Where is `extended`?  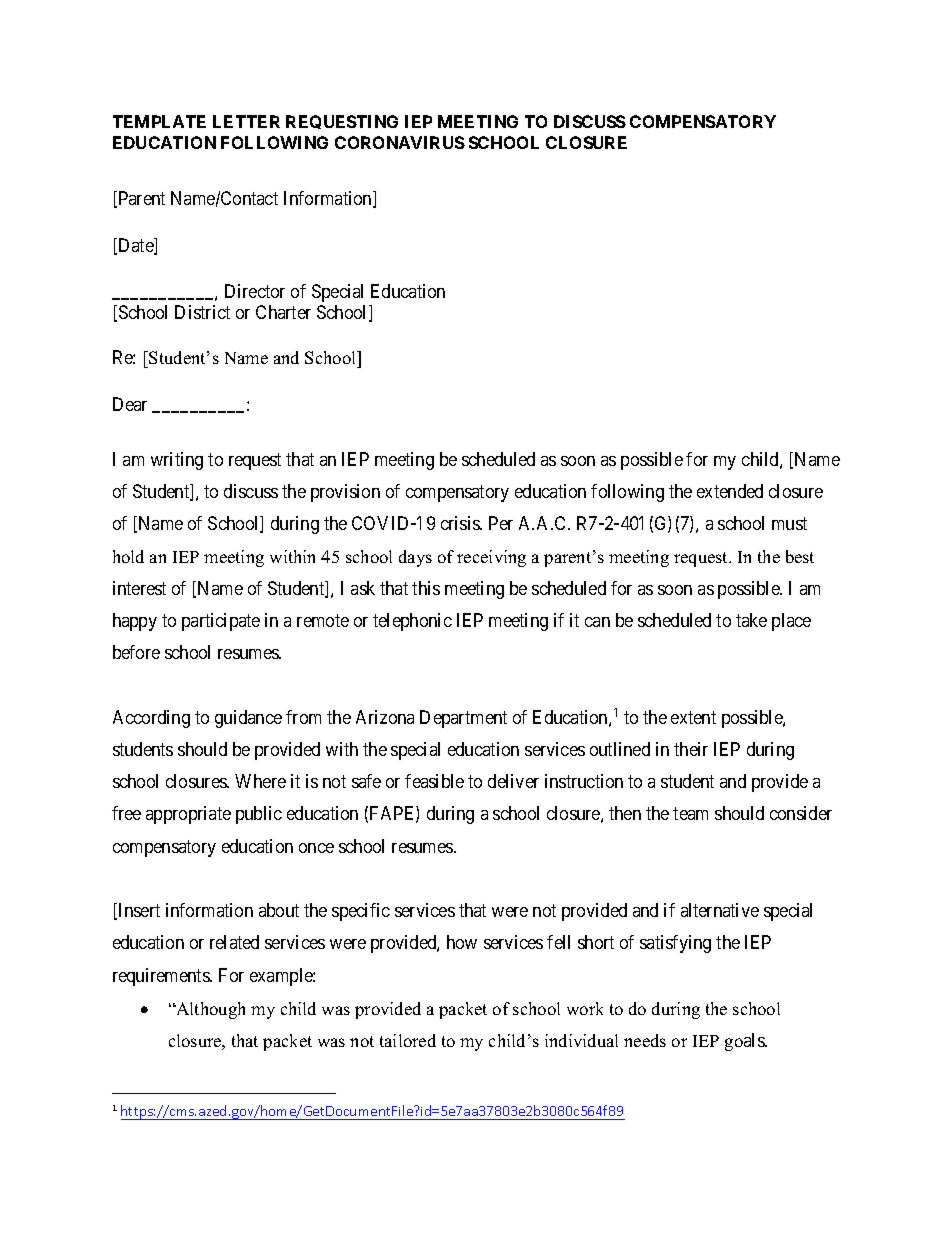 extended is located at coordinates (730, 491).
